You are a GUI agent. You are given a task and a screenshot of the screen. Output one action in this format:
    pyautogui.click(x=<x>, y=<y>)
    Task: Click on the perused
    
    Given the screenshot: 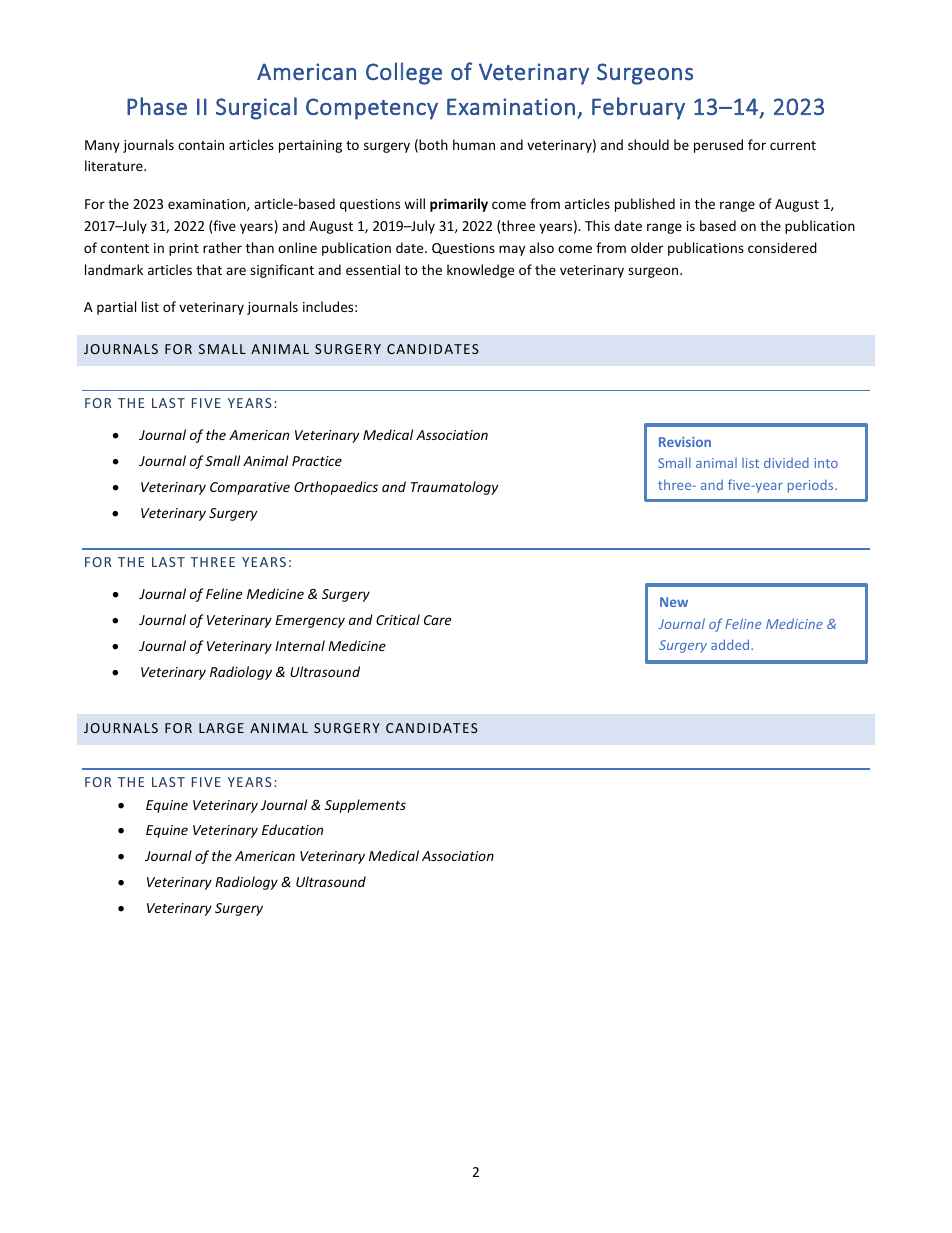 What is the action you would take?
    pyautogui.click(x=718, y=146)
